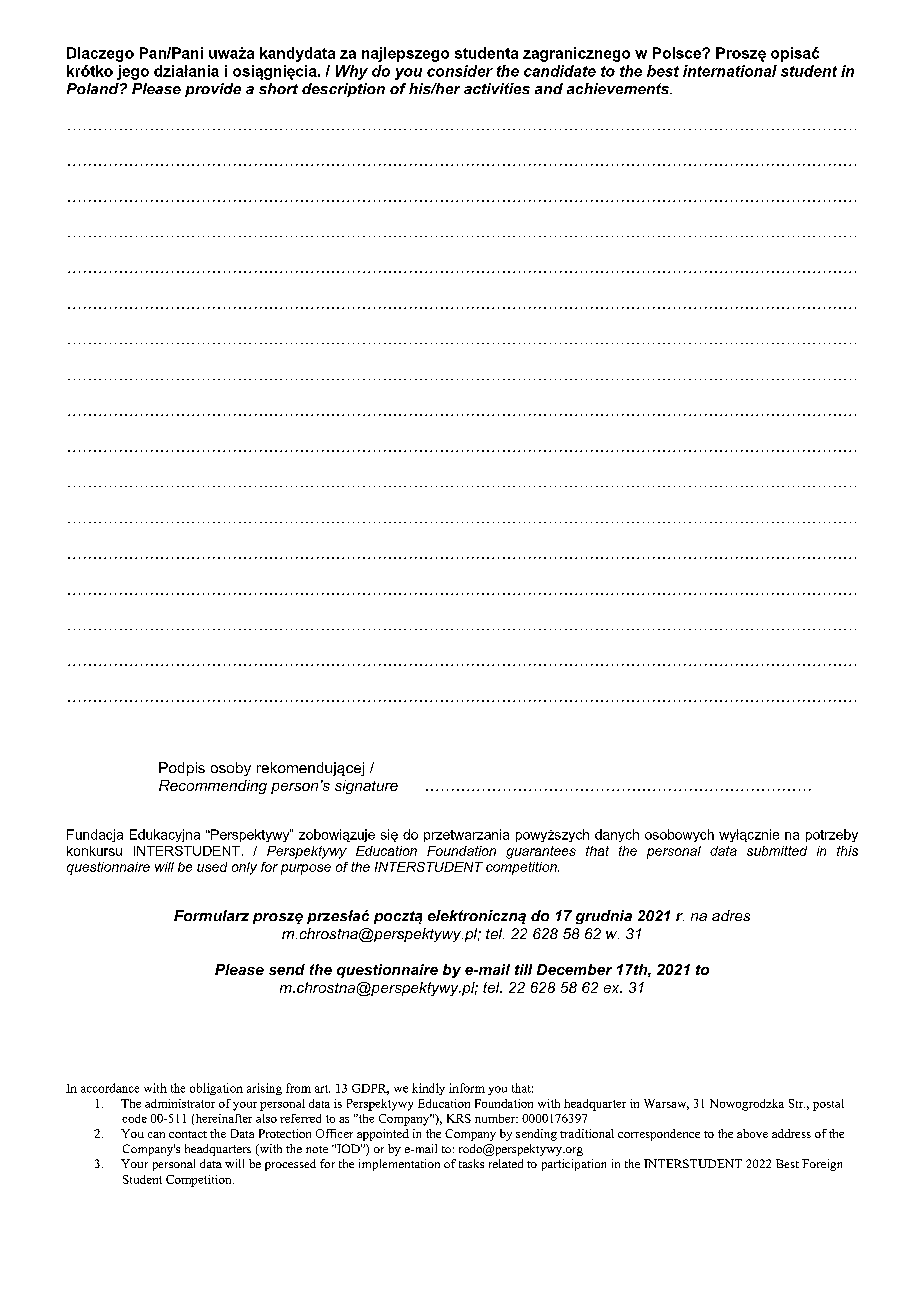  What do you see at coordinates (541, 852) in the document?
I see `guarantees` at bounding box center [541, 852].
